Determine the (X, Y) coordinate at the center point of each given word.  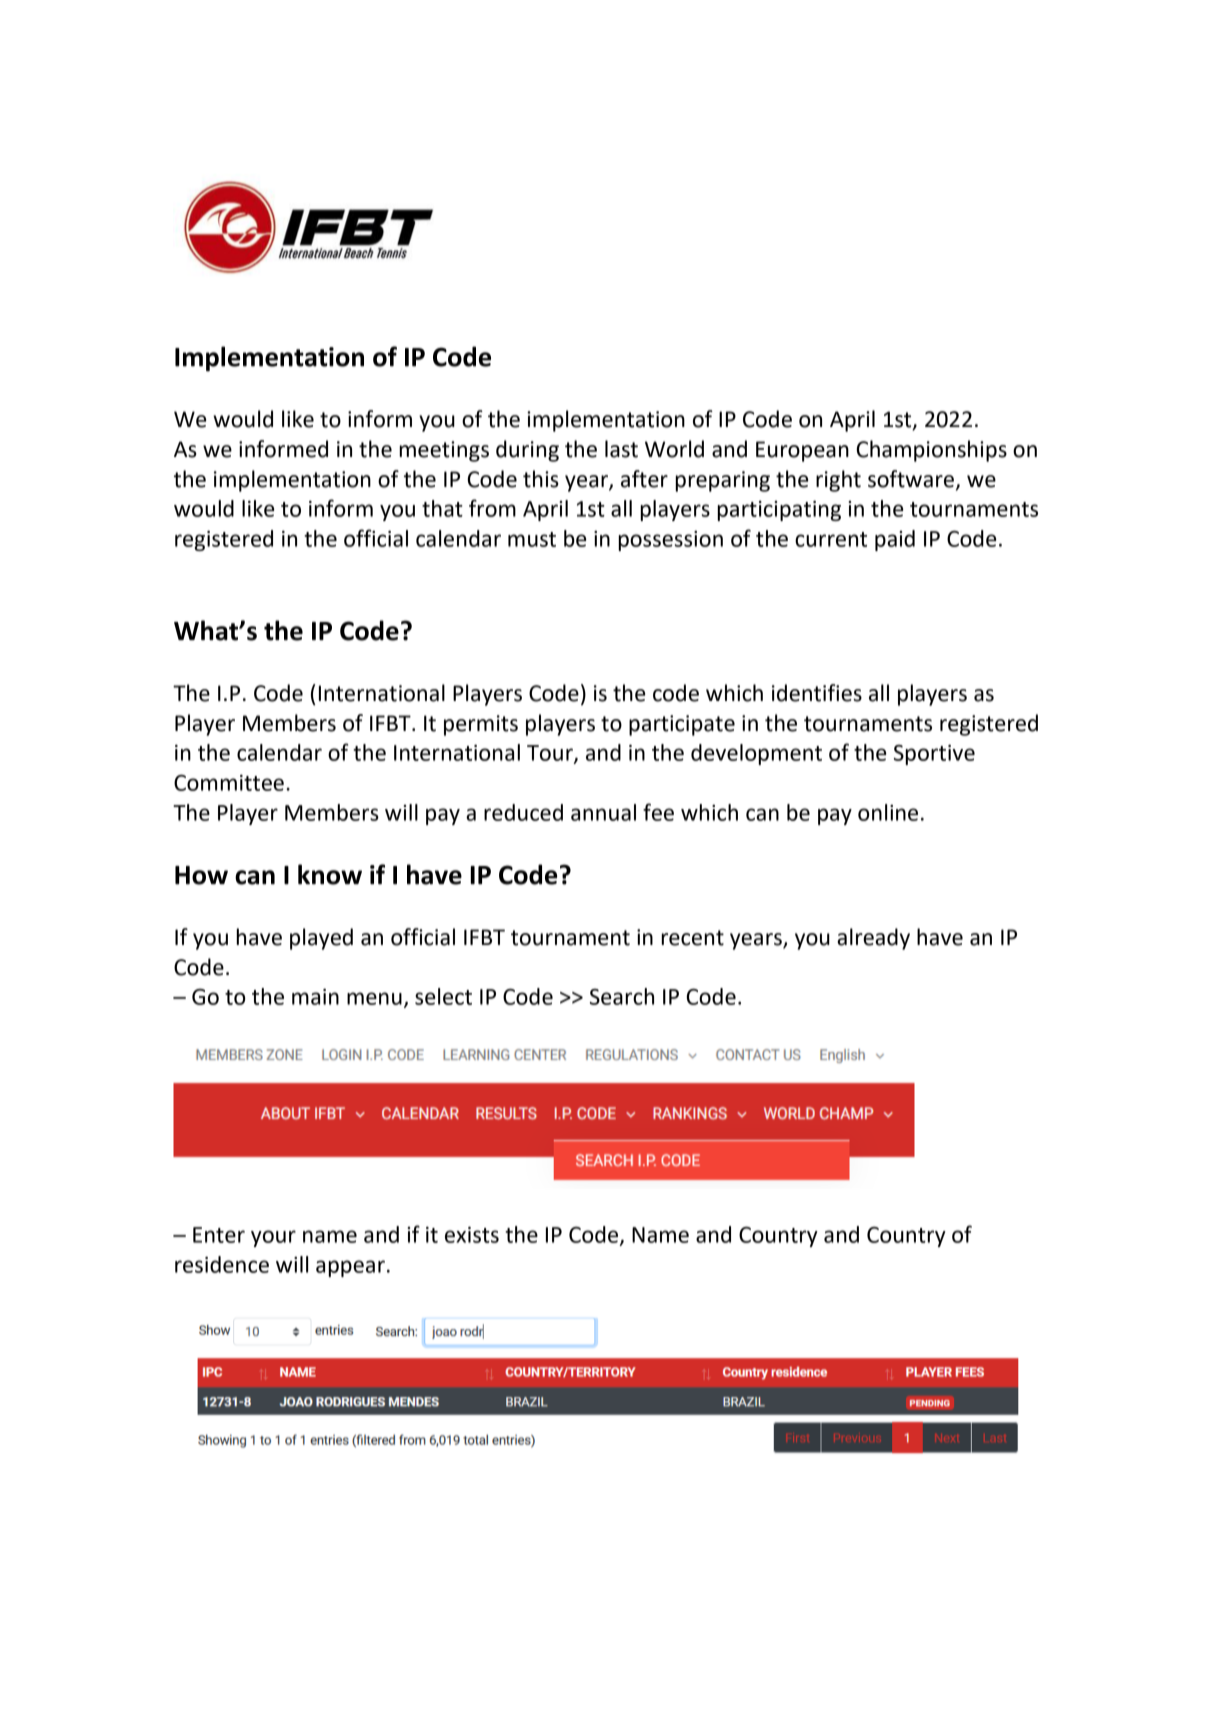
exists (472, 1235)
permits (481, 725)
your (273, 1238)
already (873, 939)
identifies (817, 693)
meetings (444, 451)
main (315, 997)
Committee (229, 783)
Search (622, 996)
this (541, 479)
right (838, 481)
